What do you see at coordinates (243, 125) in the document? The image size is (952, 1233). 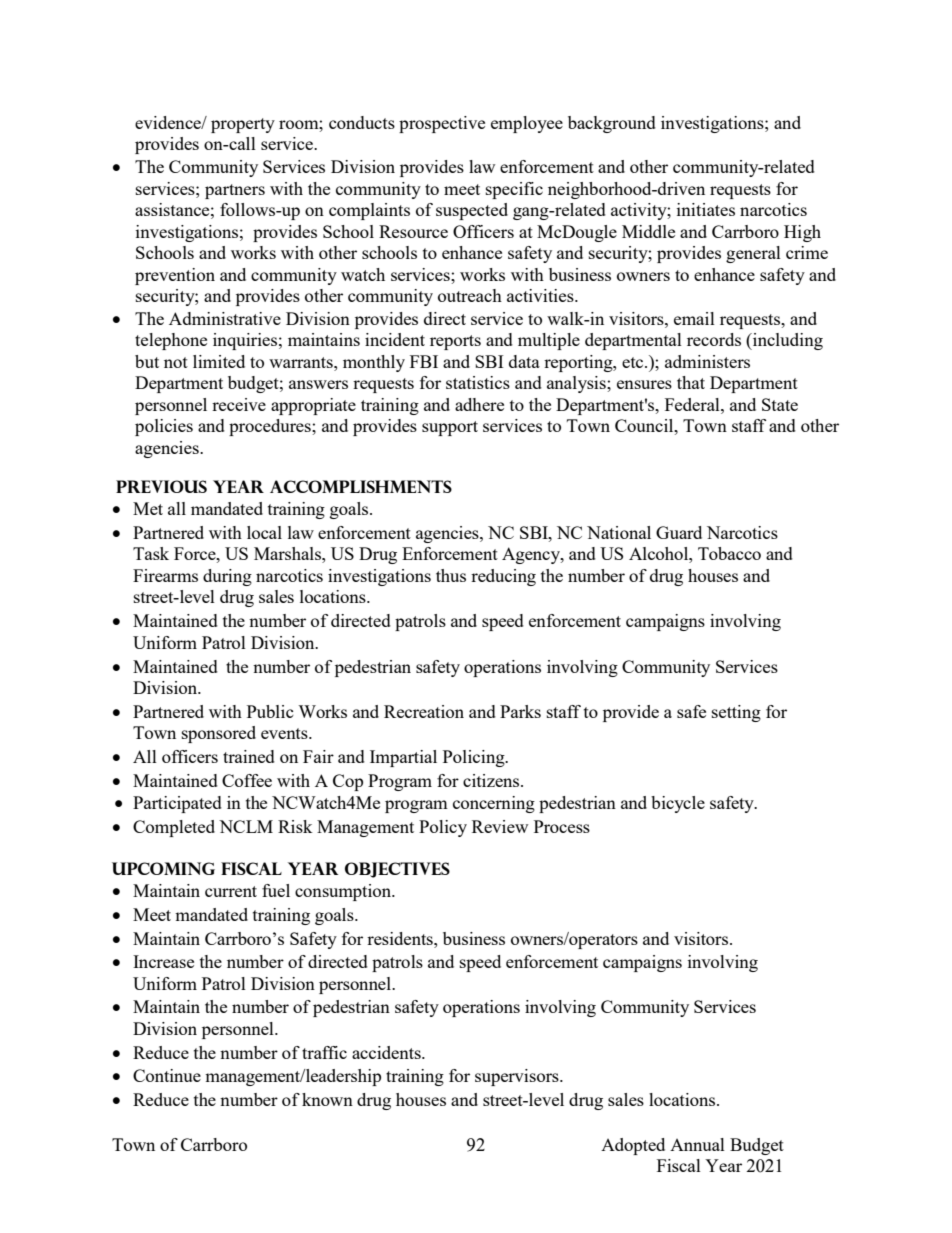 I see `property` at bounding box center [243, 125].
